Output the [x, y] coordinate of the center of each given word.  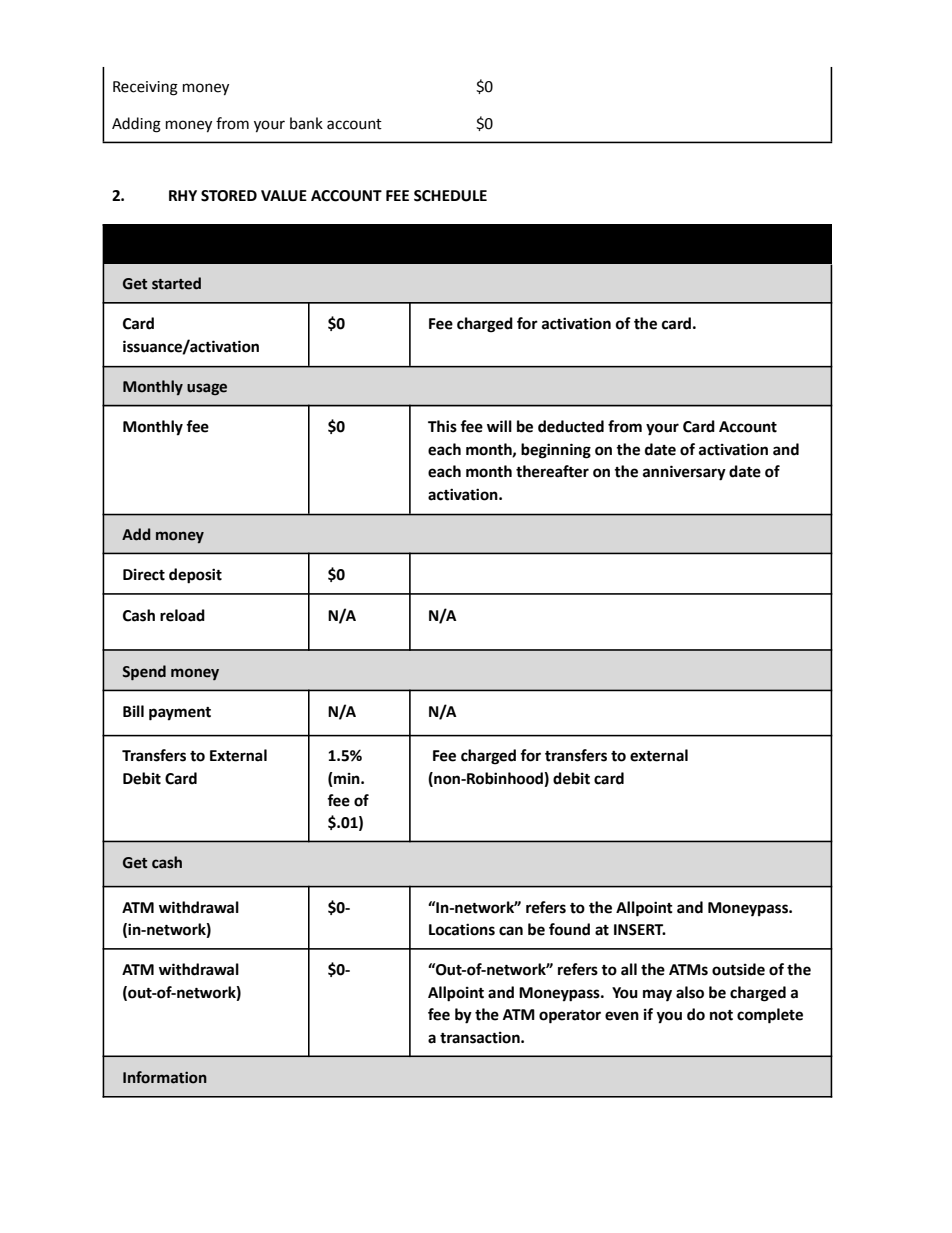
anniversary [684, 473]
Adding [136, 125]
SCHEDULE [450, 196]
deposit [195, 576]
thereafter [552, 471]
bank [306, 123]
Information [165, 1077]
